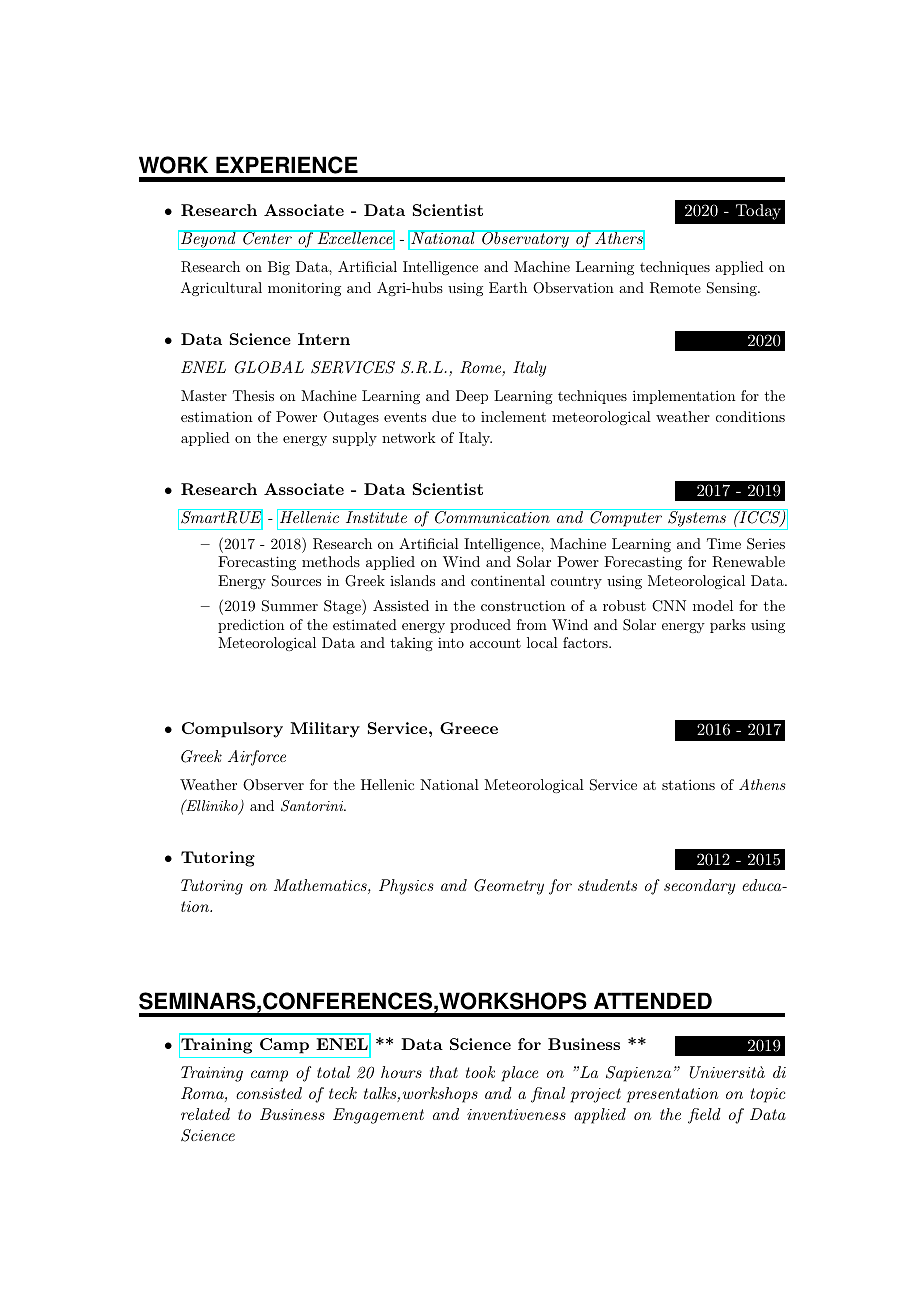  What do you see at coordinates (675, 288) in the page?
I see `Remote` at bounding box center [675, 288].
